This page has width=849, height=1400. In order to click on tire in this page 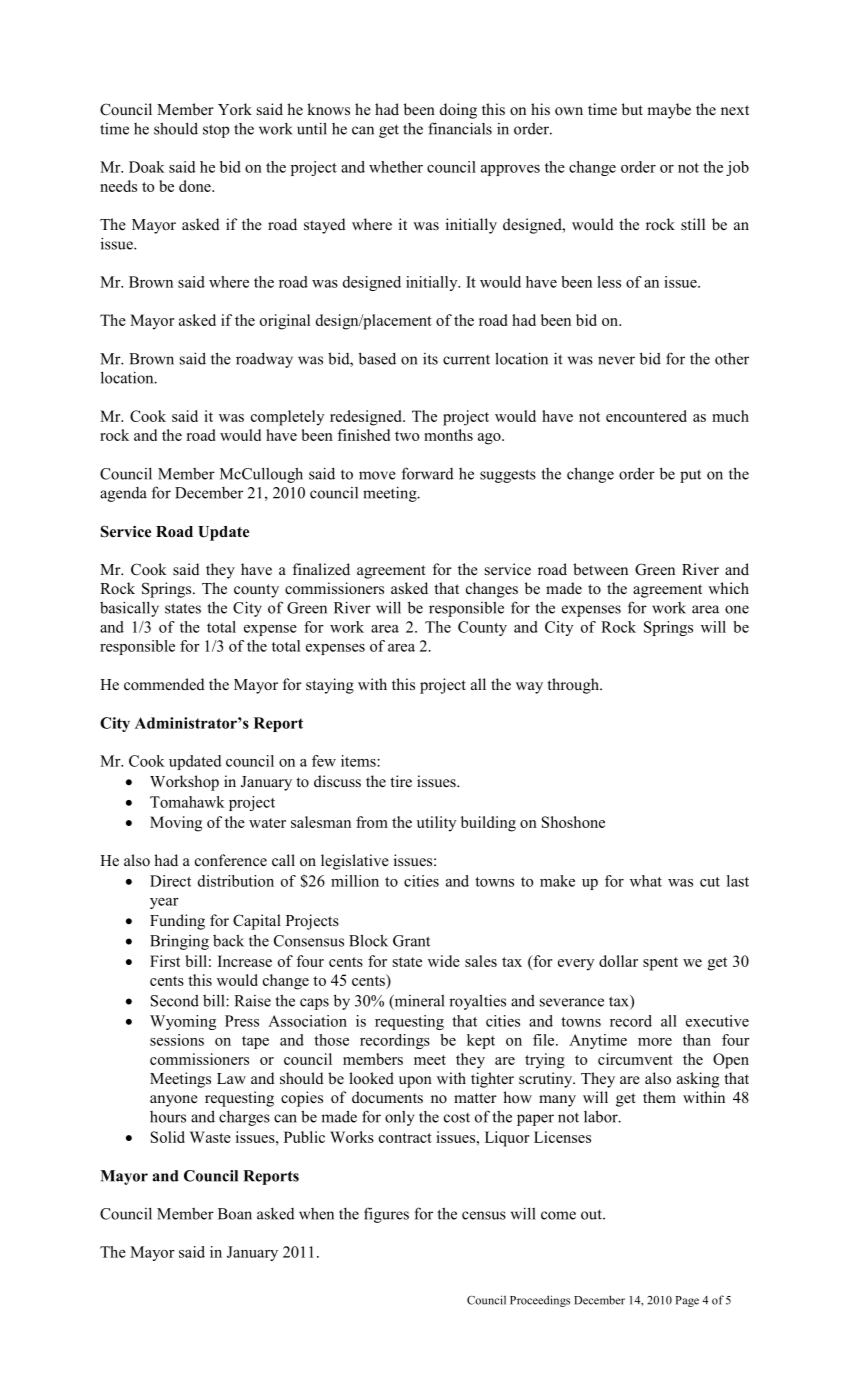, I will do `click(401, 781)`.
